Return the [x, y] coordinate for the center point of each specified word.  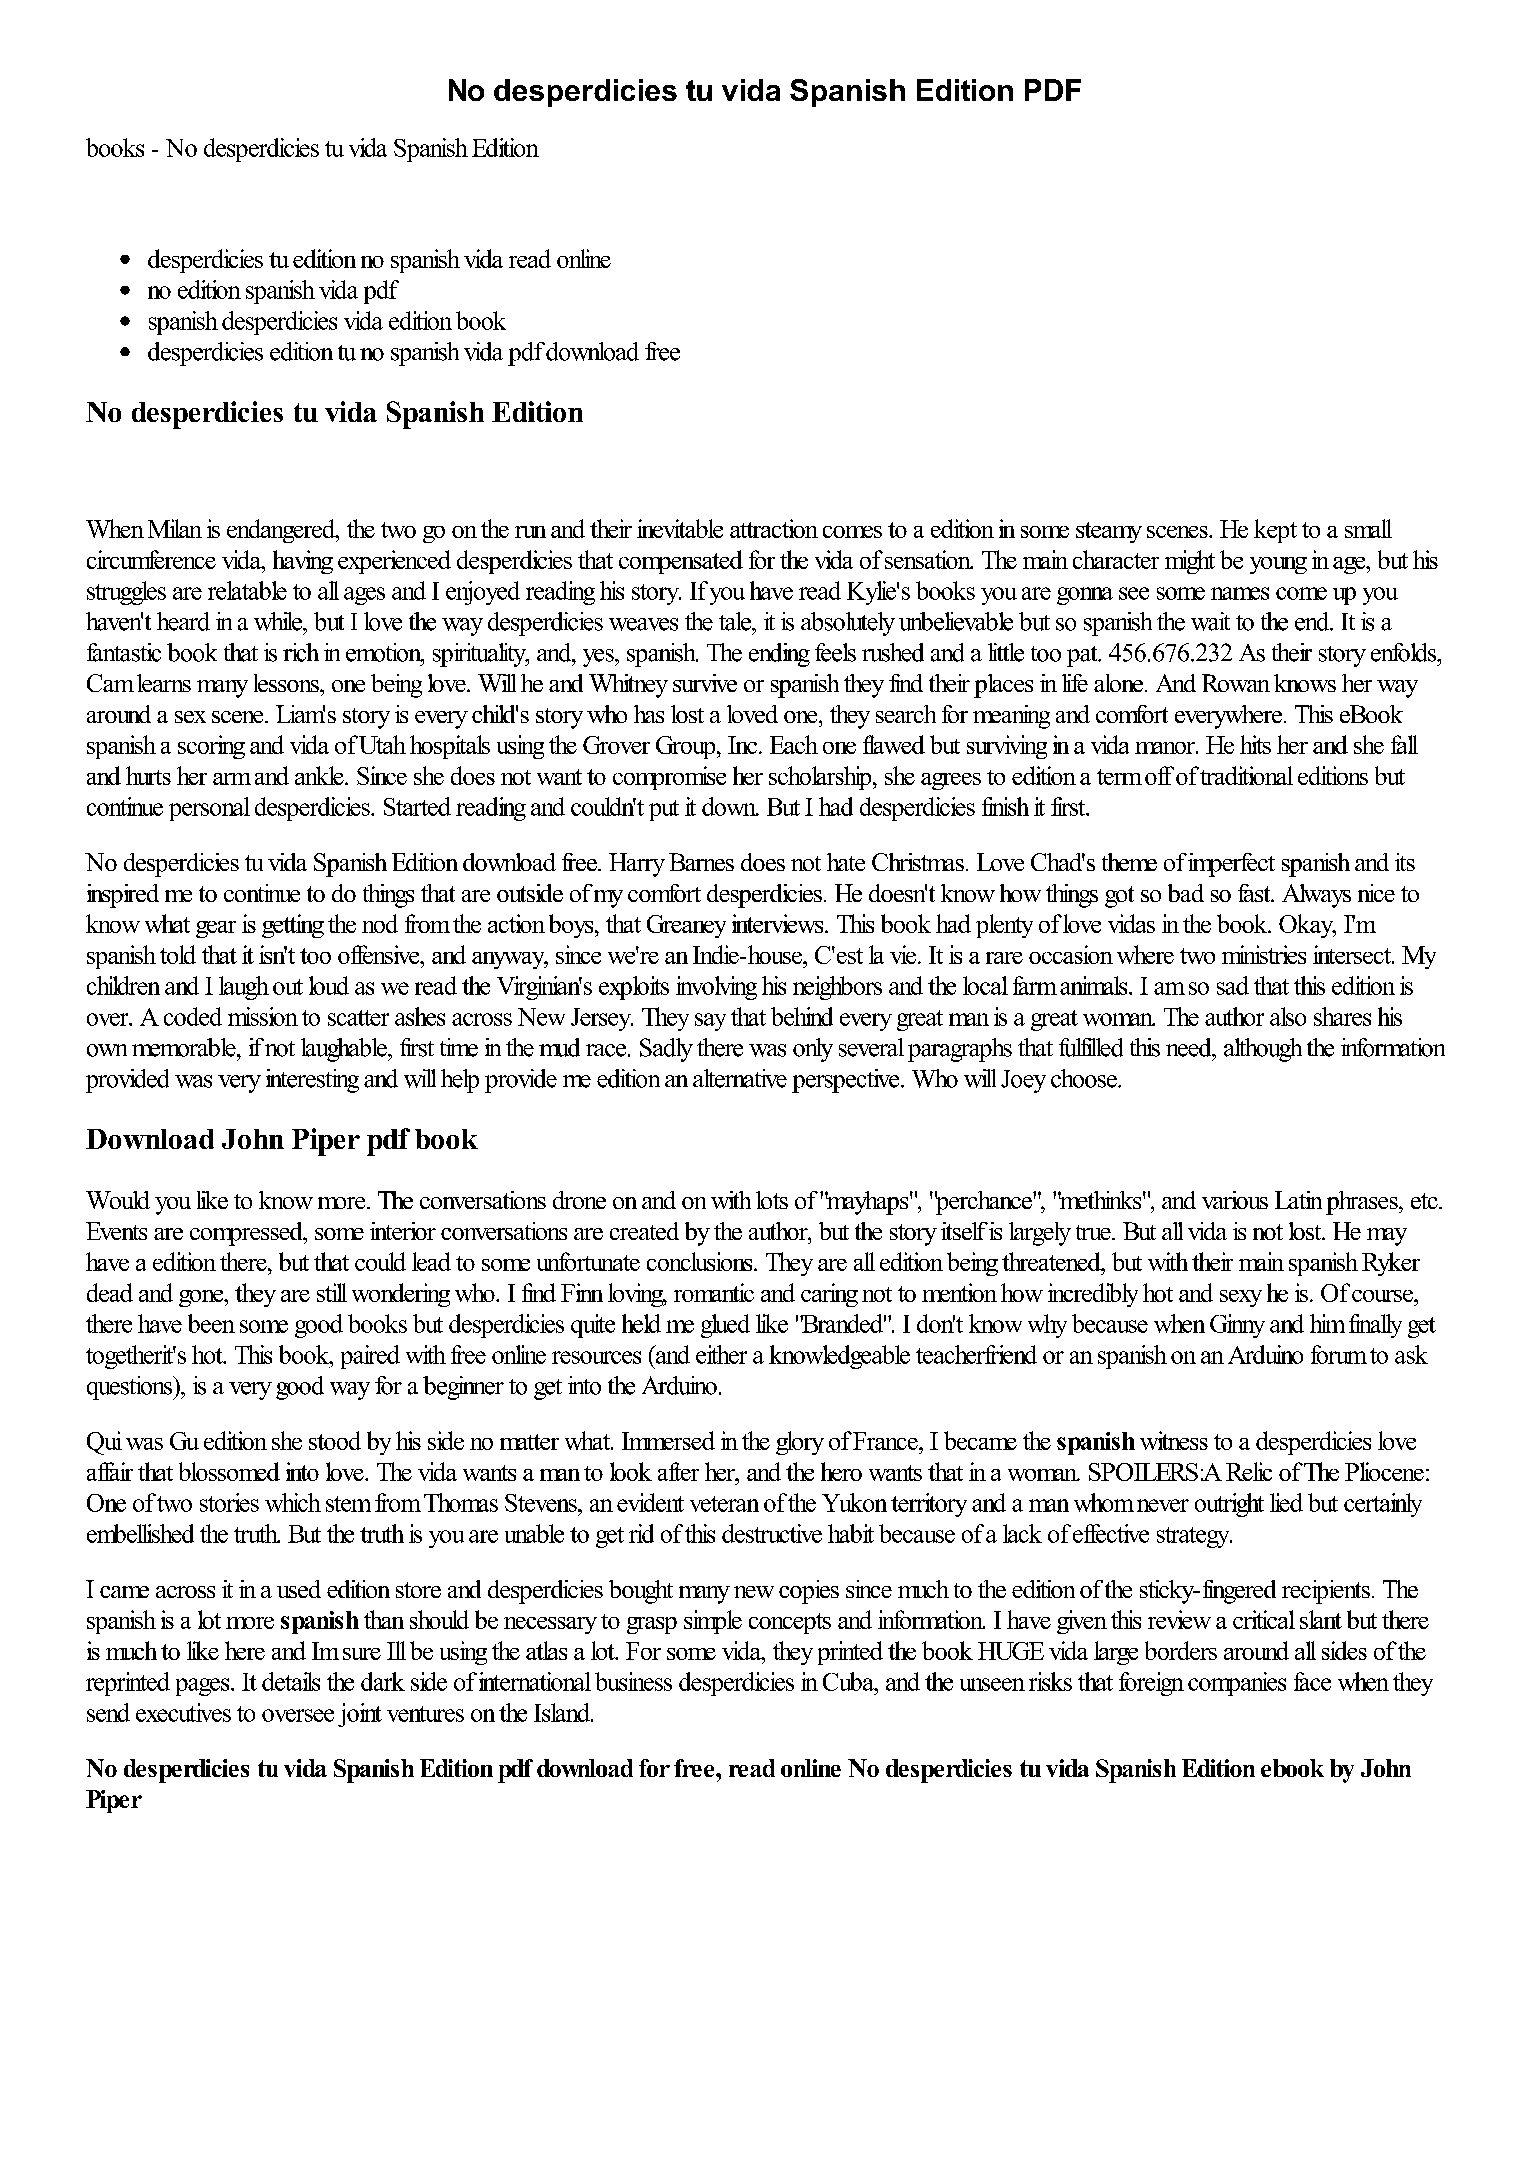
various [1235, 1200]
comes [852, 532]
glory [800, 1443]
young [1278, 565]
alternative [740, 1078]
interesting [312, 1081]
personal [209, 809]
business [633, 1681]
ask [1411, 1354]
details [291, 1681]
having [303, 562]
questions [131, 1388]
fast [1255, 893]
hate [846, 862]
